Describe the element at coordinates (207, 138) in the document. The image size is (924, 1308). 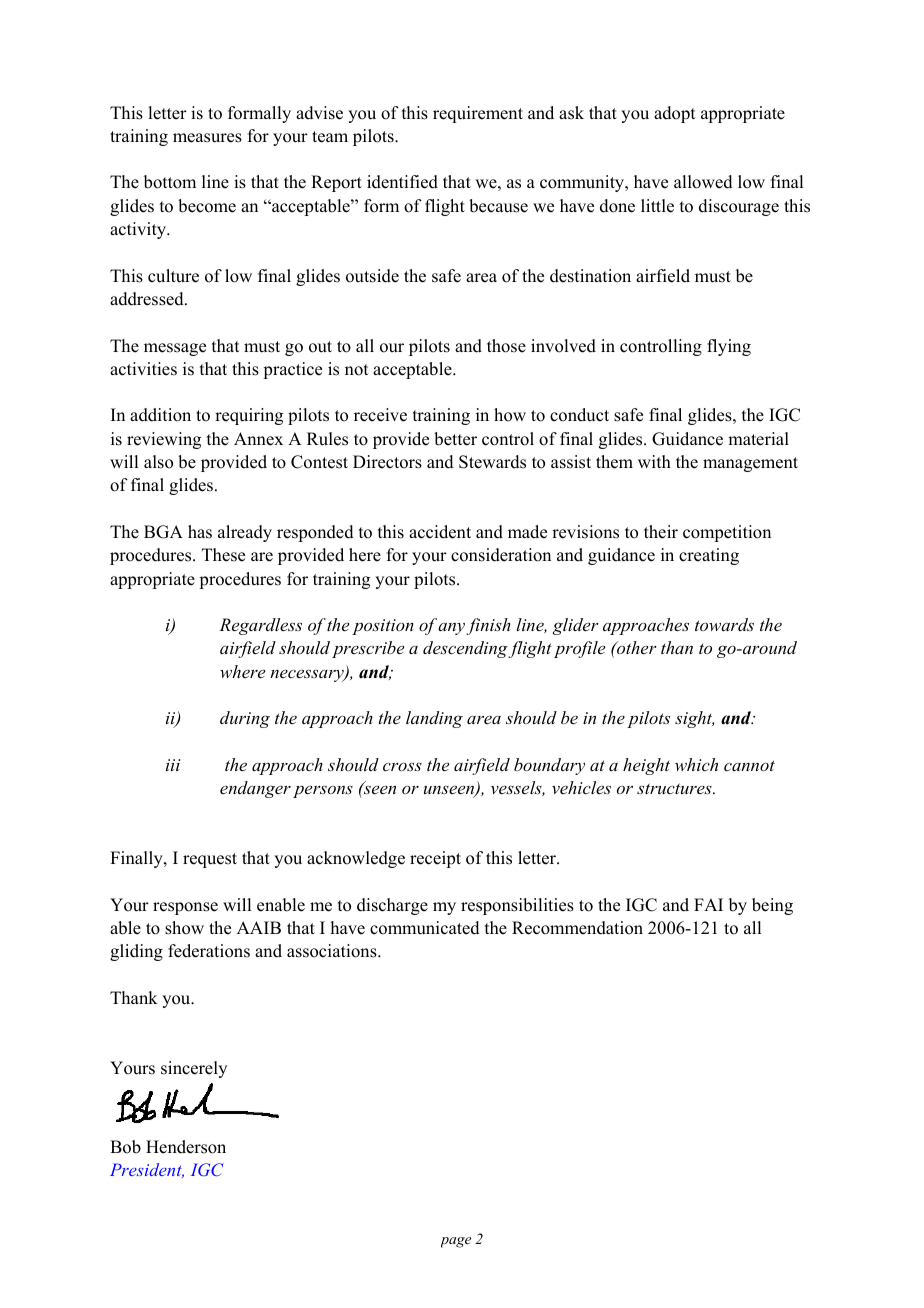
I see `measures` at that location.
